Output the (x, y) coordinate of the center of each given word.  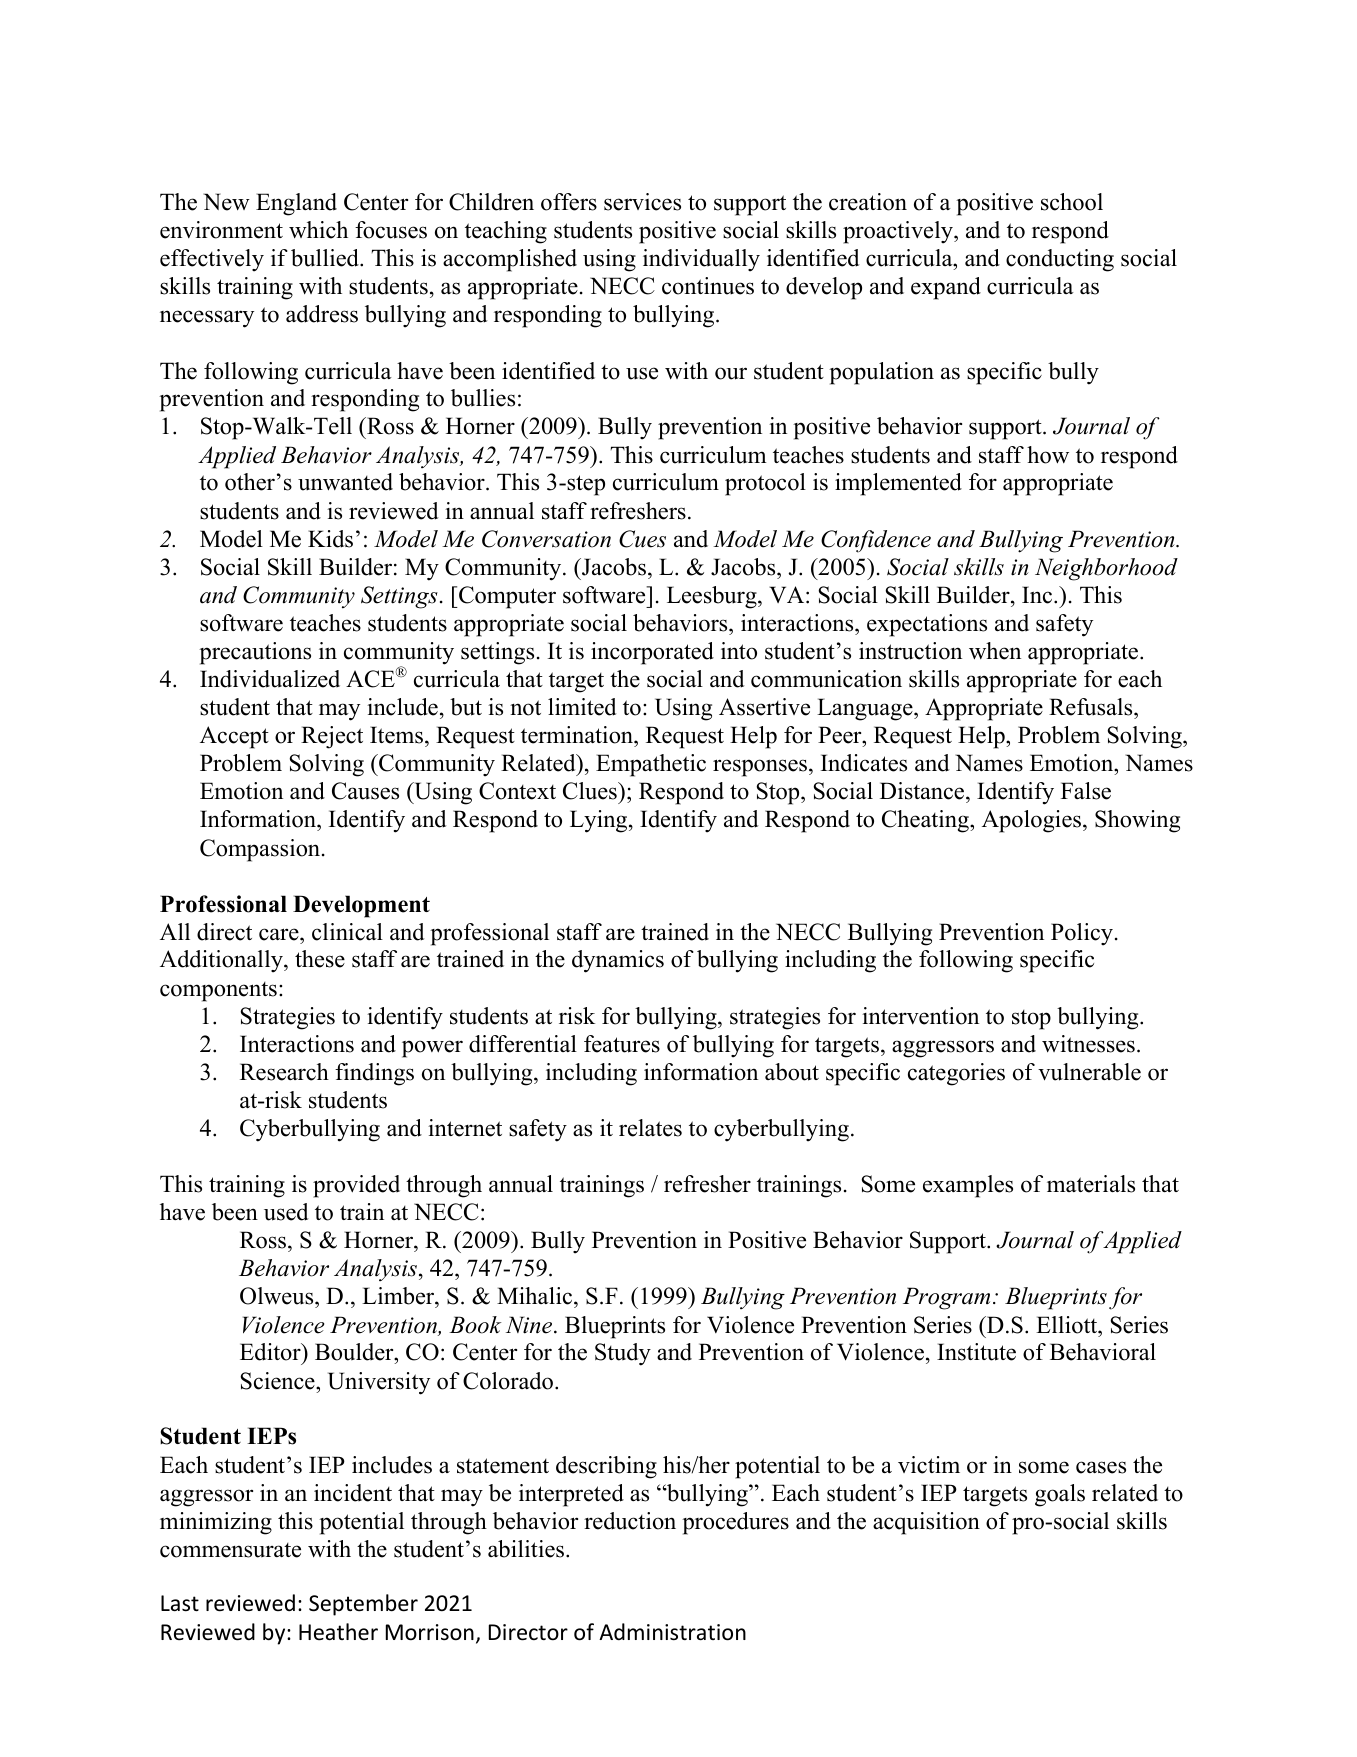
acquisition (926, 1523)
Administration (672, 1632)
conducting (1060, 260)
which (318, 230)
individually (701, 260)
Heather (338, 1632)
